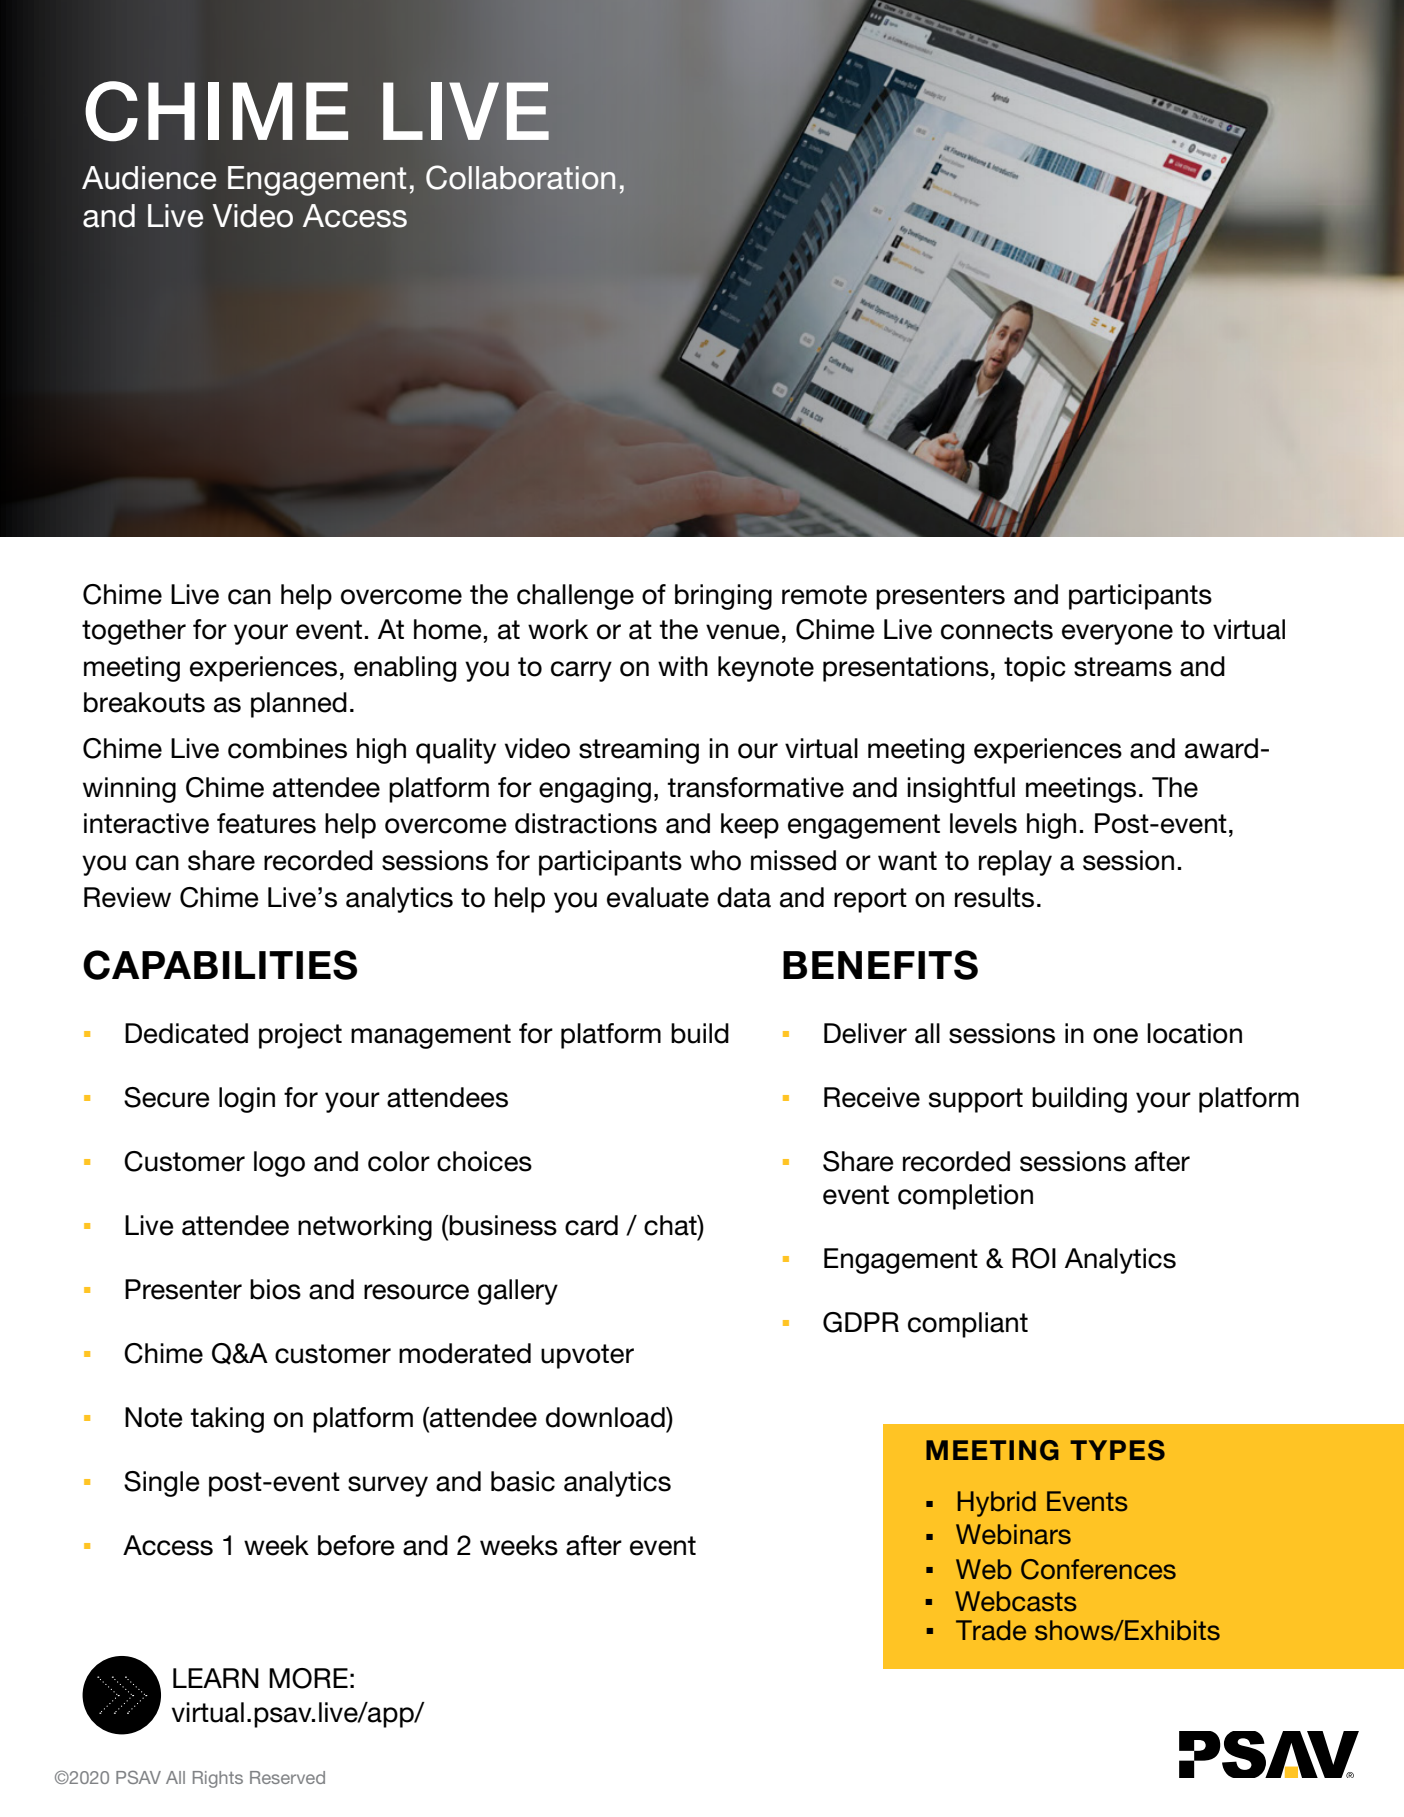 This page has width=1404, height=1817. Describe the element at coordinates (991, 1630) in the page. I see `Trade` at that location.
